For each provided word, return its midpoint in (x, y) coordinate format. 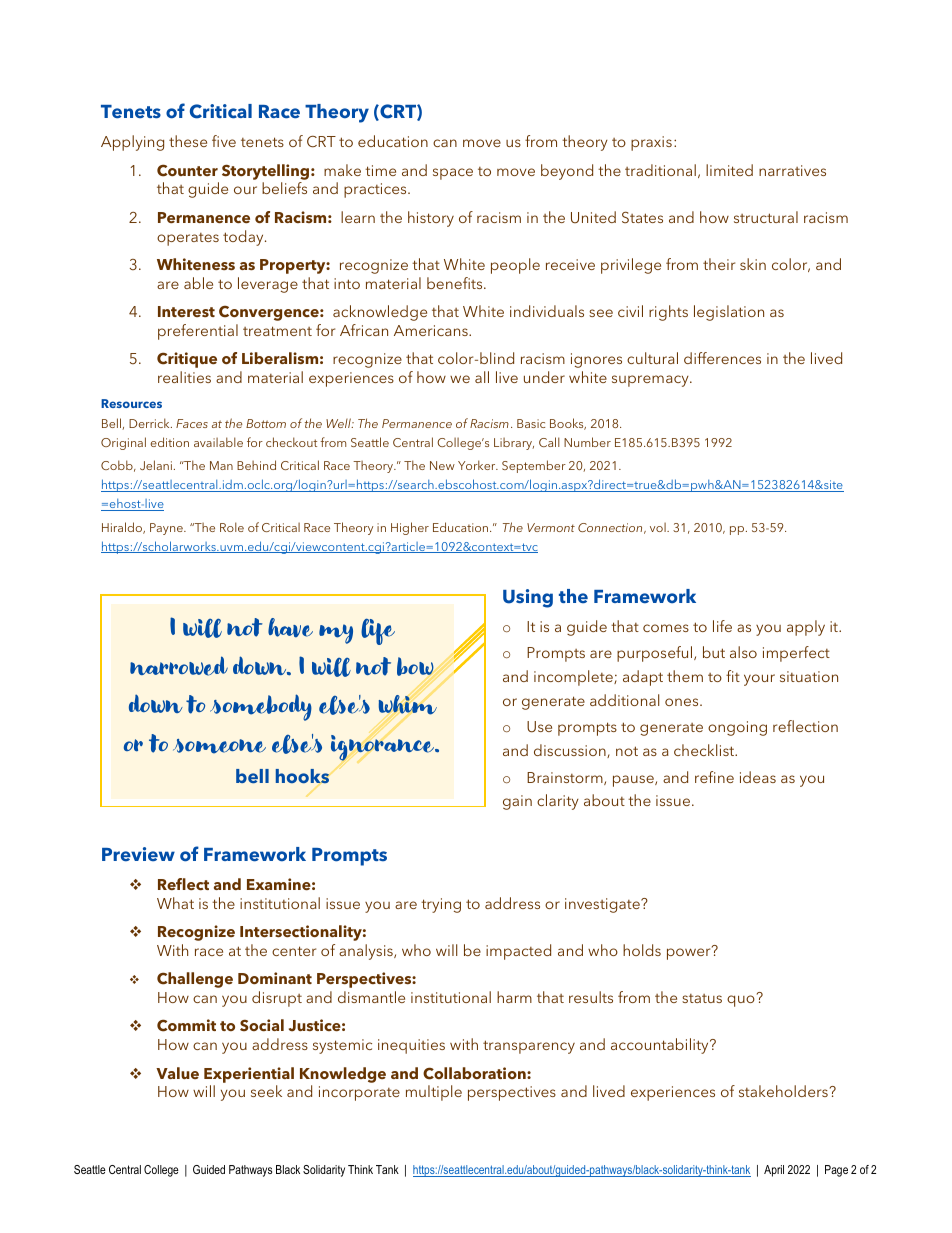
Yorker (478, 465)
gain (517, 802)
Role (232, 527)
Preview (138, 854)
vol (659, 527)
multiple (434, 1093)
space (453, 174)
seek (266, 1091)
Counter (187, 170)
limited (729, 170)
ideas (758, 777)
